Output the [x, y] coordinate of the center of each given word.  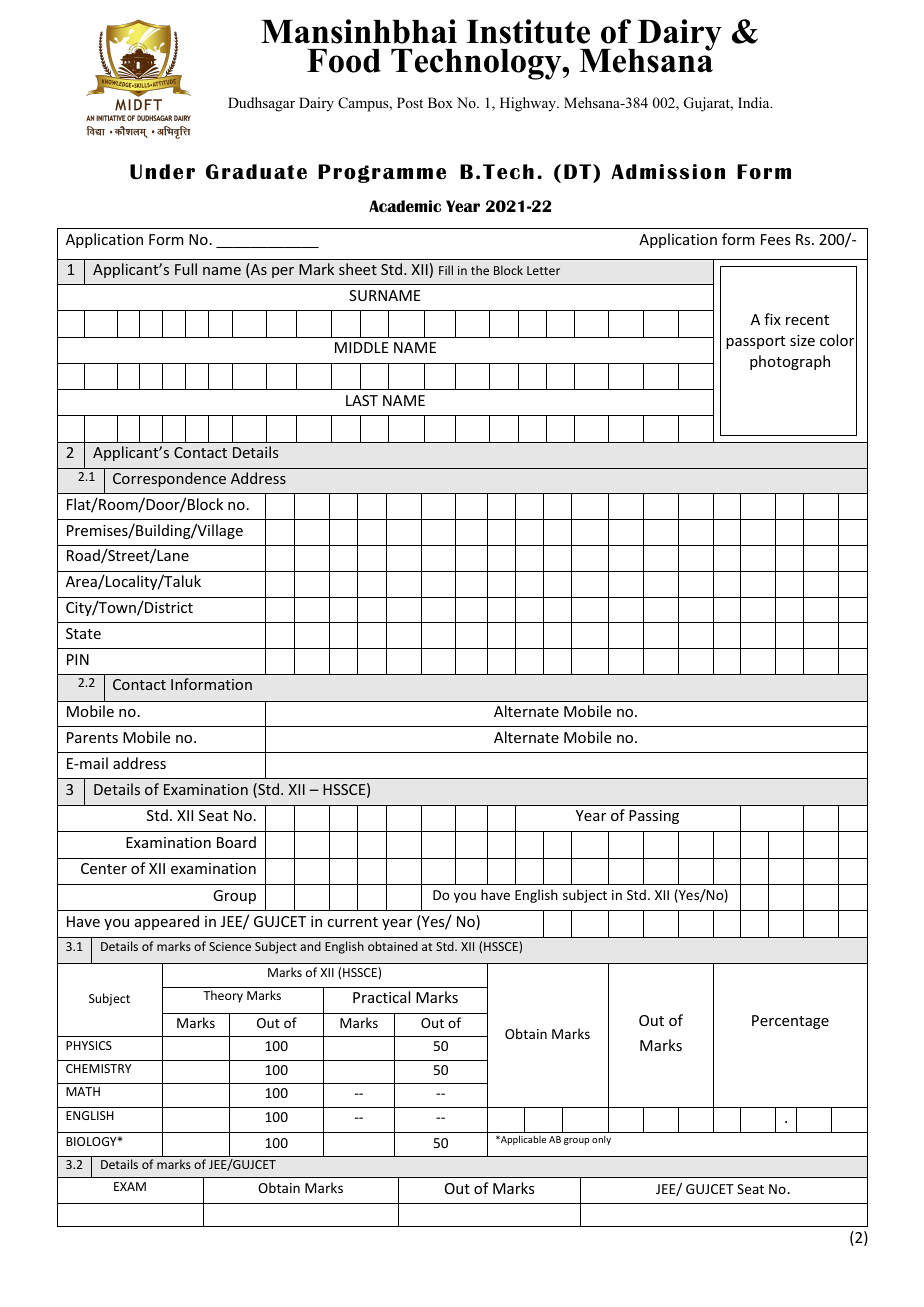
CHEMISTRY [98, 1068]
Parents [92, 737]
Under [162, 172]
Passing [654, 817]
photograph [790, 362]
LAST [362, 400]
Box [440, 102]
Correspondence [169, 479]
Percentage [790, 1022]
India [755, 102]
